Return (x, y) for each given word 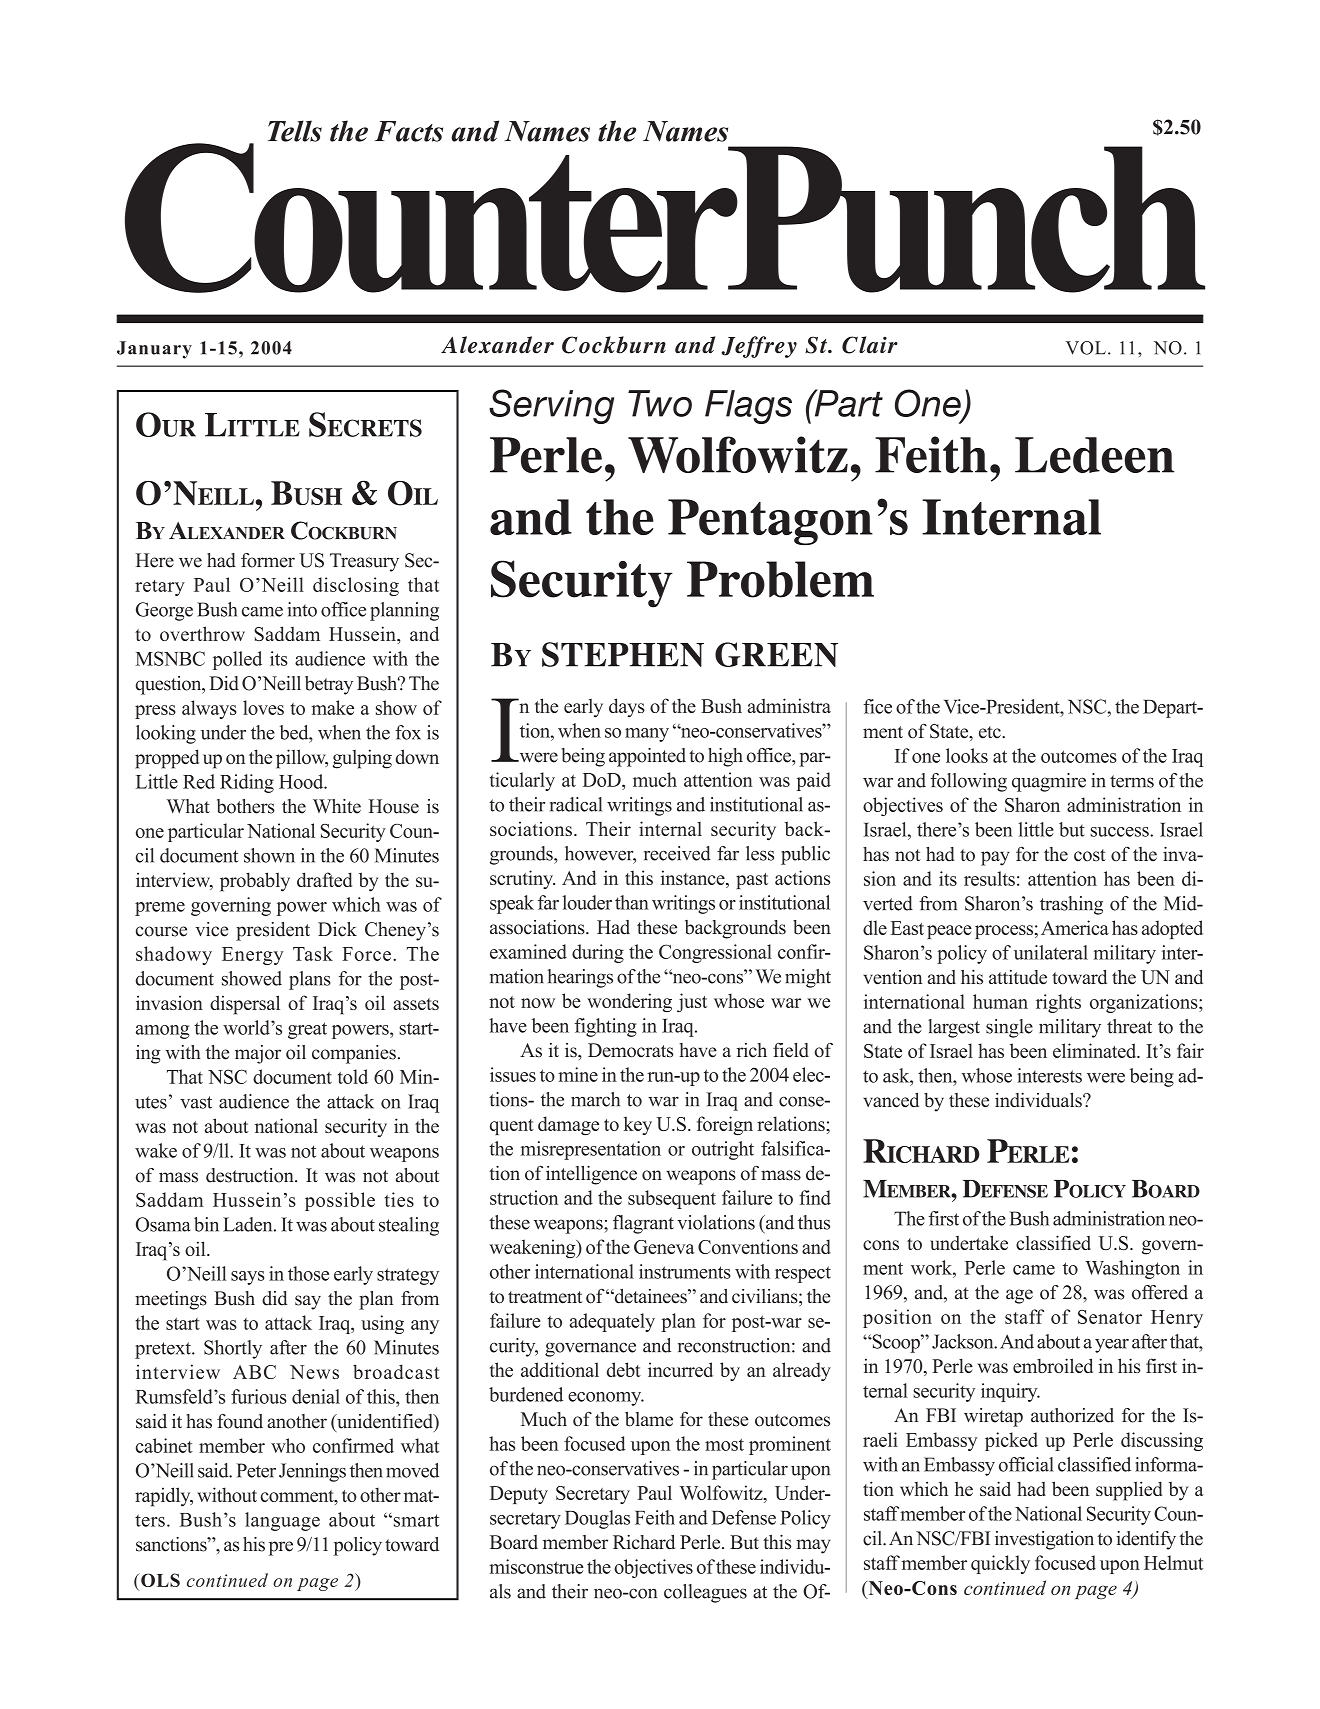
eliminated (1096, 1050)
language (282, 1521)
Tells (295, 131)
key (638, 1125)
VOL (1086, 348)
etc (991, 732)
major (258, 1054)
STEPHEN (623, 654)
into (302, 609)
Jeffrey (759, 347)
